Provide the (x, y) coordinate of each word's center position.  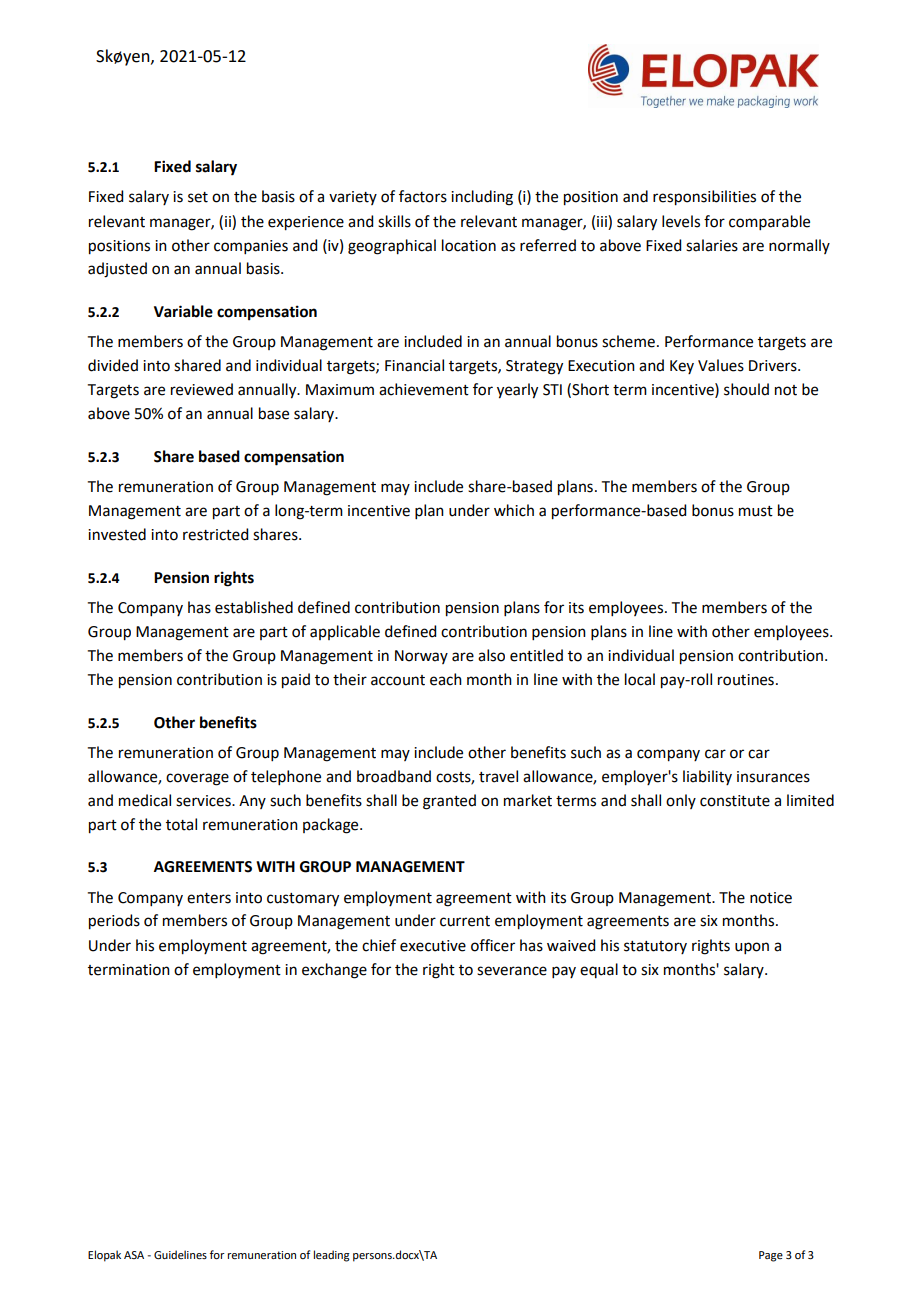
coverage (197, 779)
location (469, 245)
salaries (712, 245)
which (514, 510)
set (198, 197)
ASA (134, 1255)
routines (746, 680)
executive (433, 946)
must (756, 511)
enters (209, 898)
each (446, 679)
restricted (215, 534)
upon (752, 948)
